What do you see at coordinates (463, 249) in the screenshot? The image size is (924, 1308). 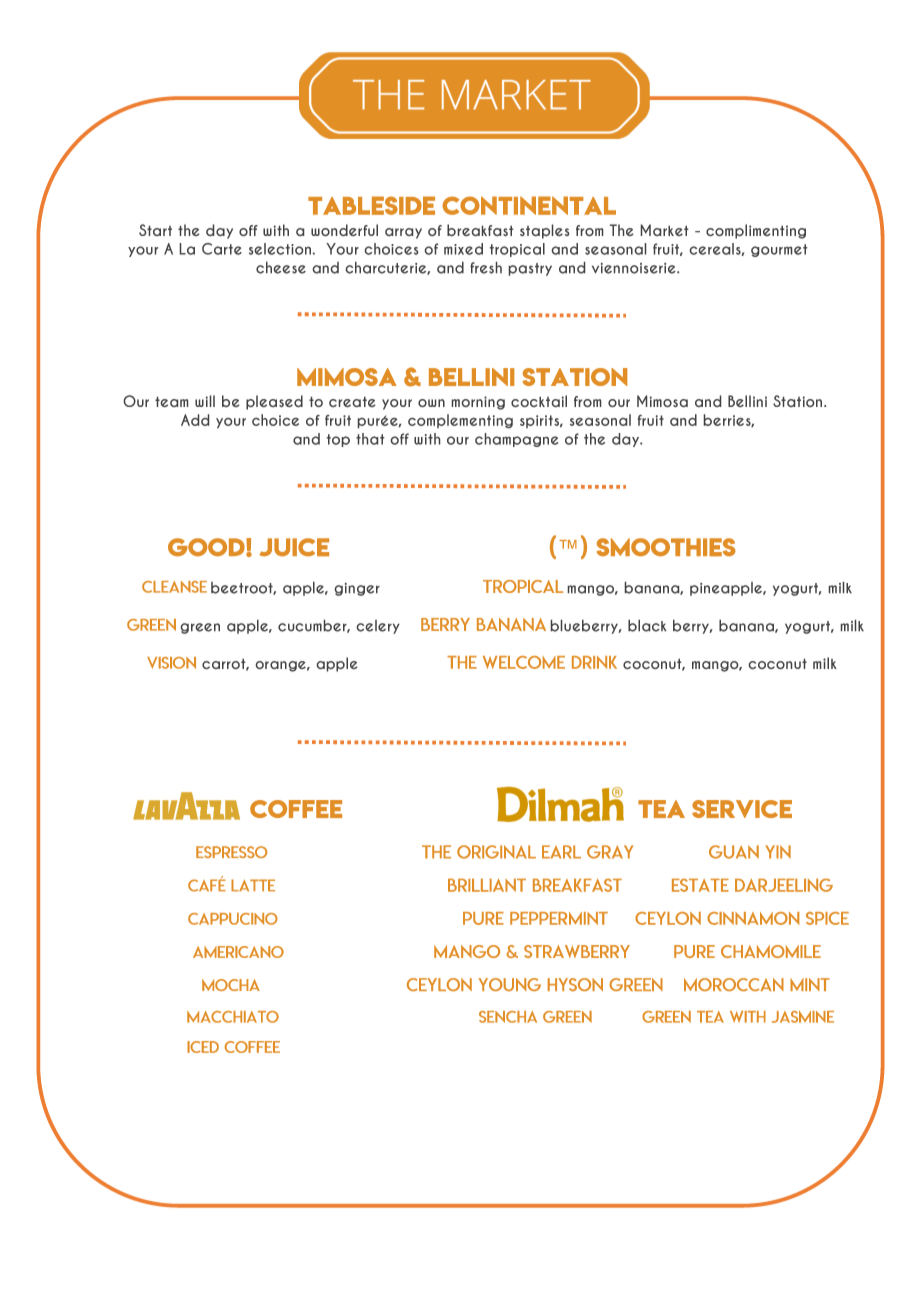 I see `mixed` at bounding box center [463, 249].
